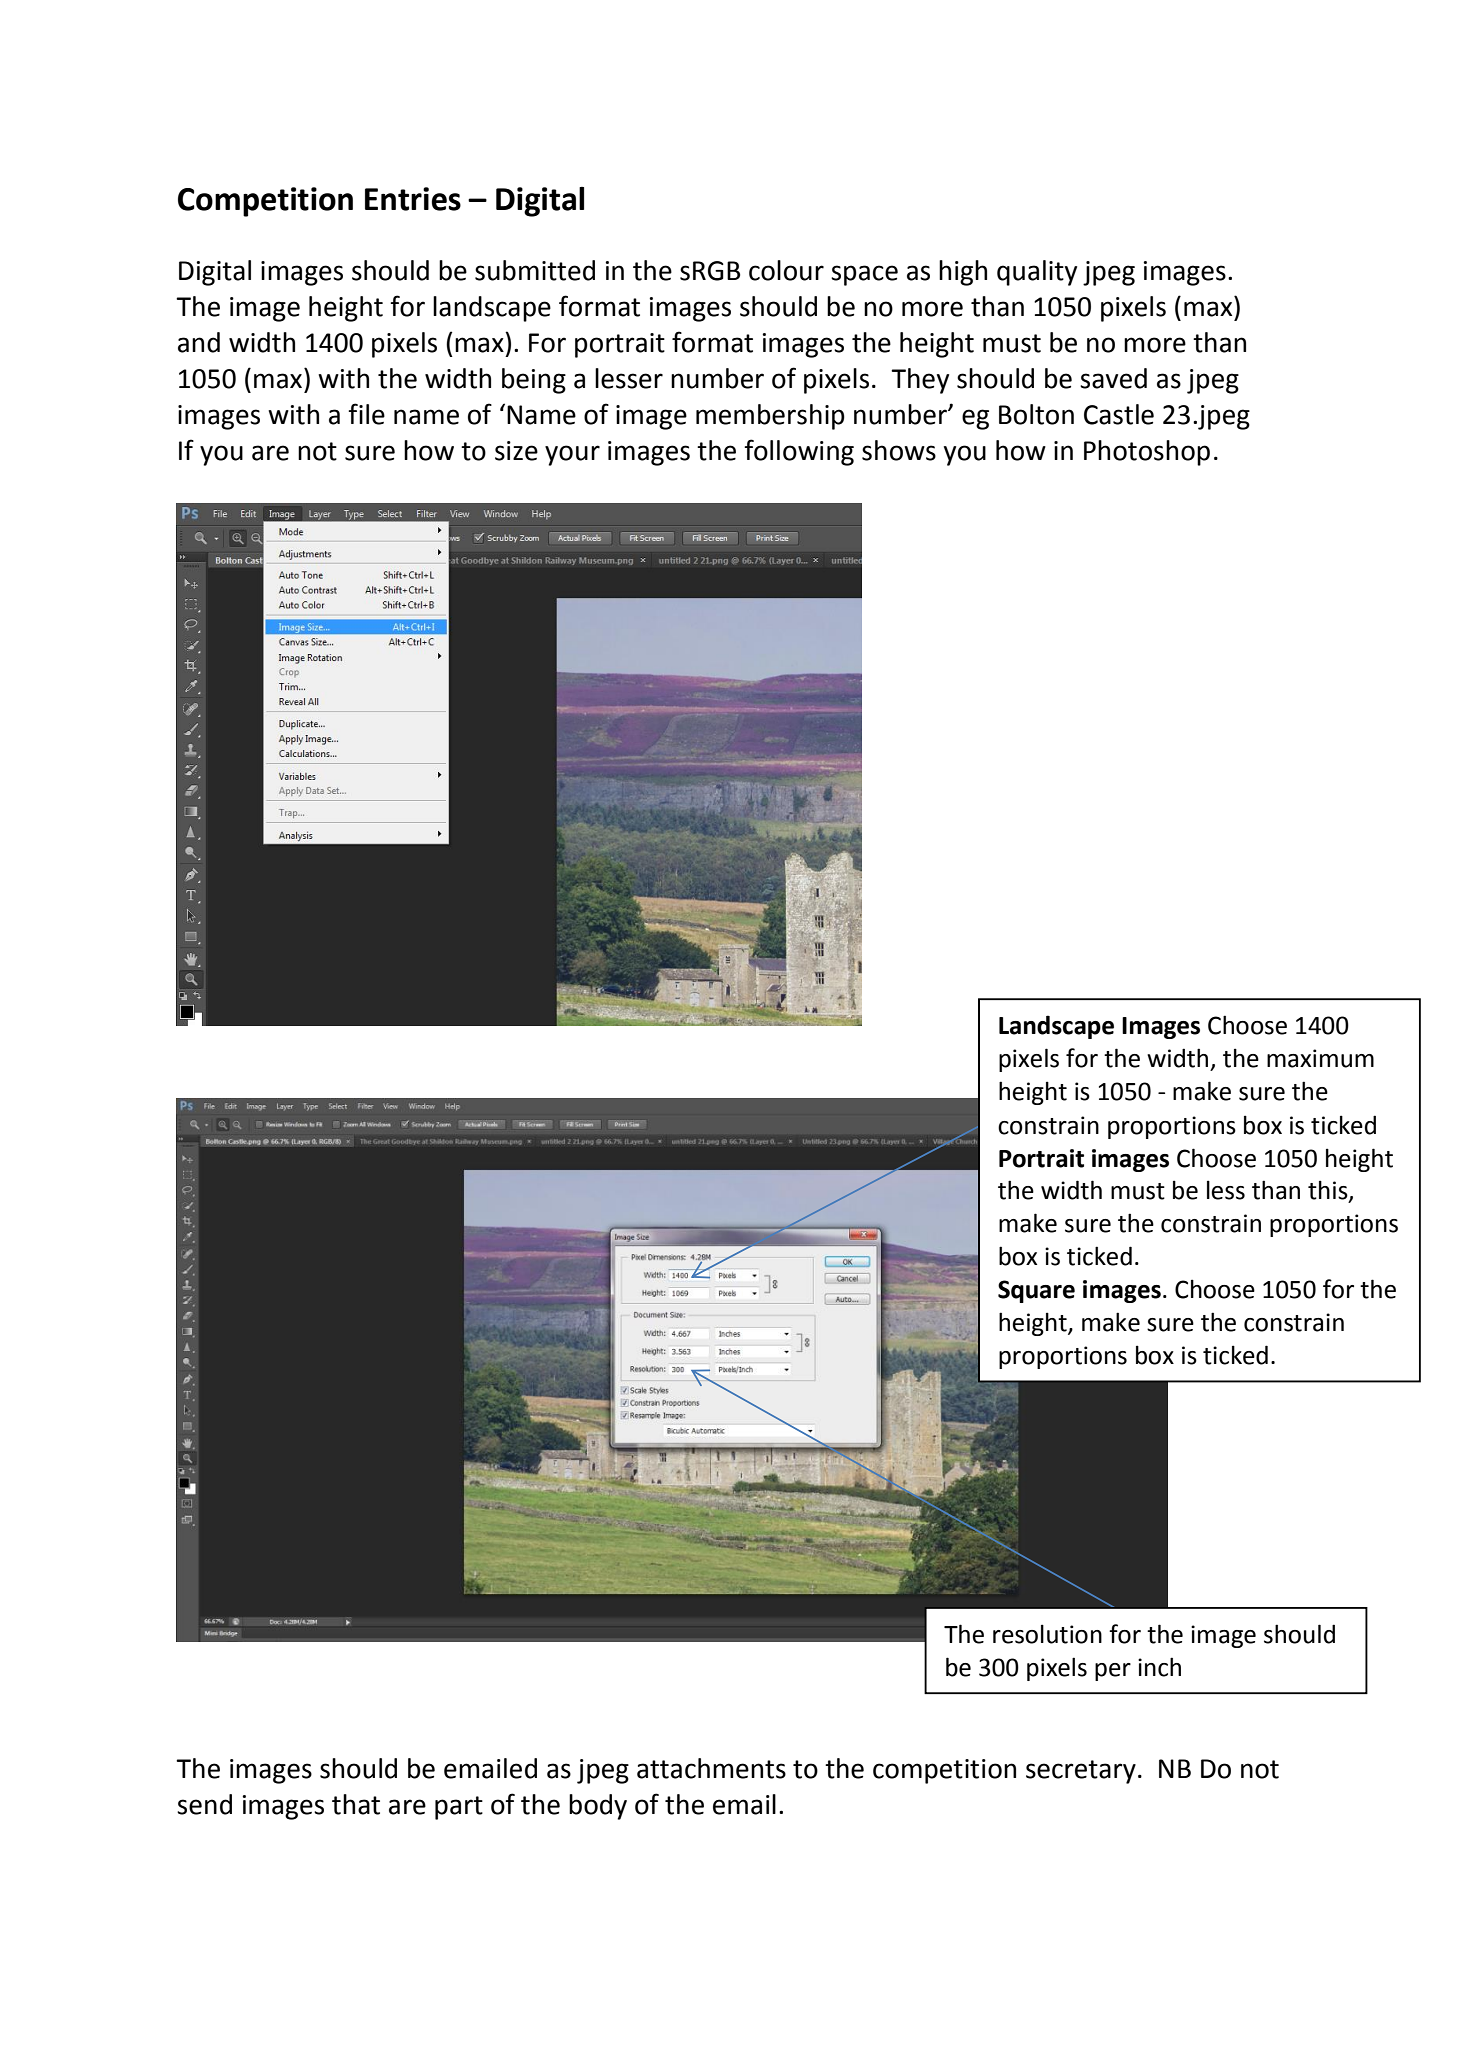 The height and width of the screenshot is (2068, 1462). Describe the element at coordinates (1329, 1191) in the screenshot. I see `this` at that location.
